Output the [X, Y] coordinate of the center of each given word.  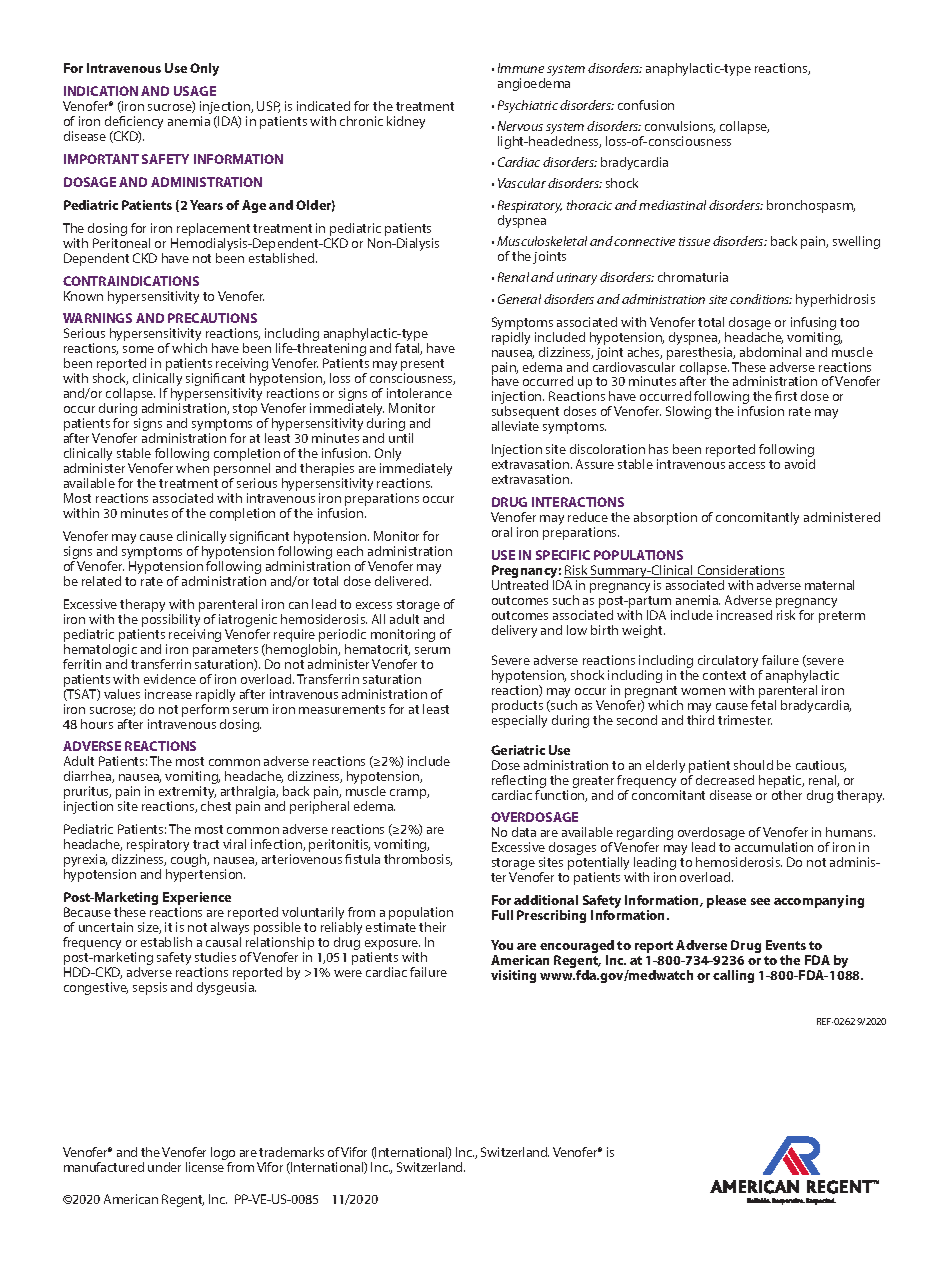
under [164, 1167]
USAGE [195, 91]
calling [733, 976]
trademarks [291, 1152]
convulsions [680, 127]
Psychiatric [528, 106]
